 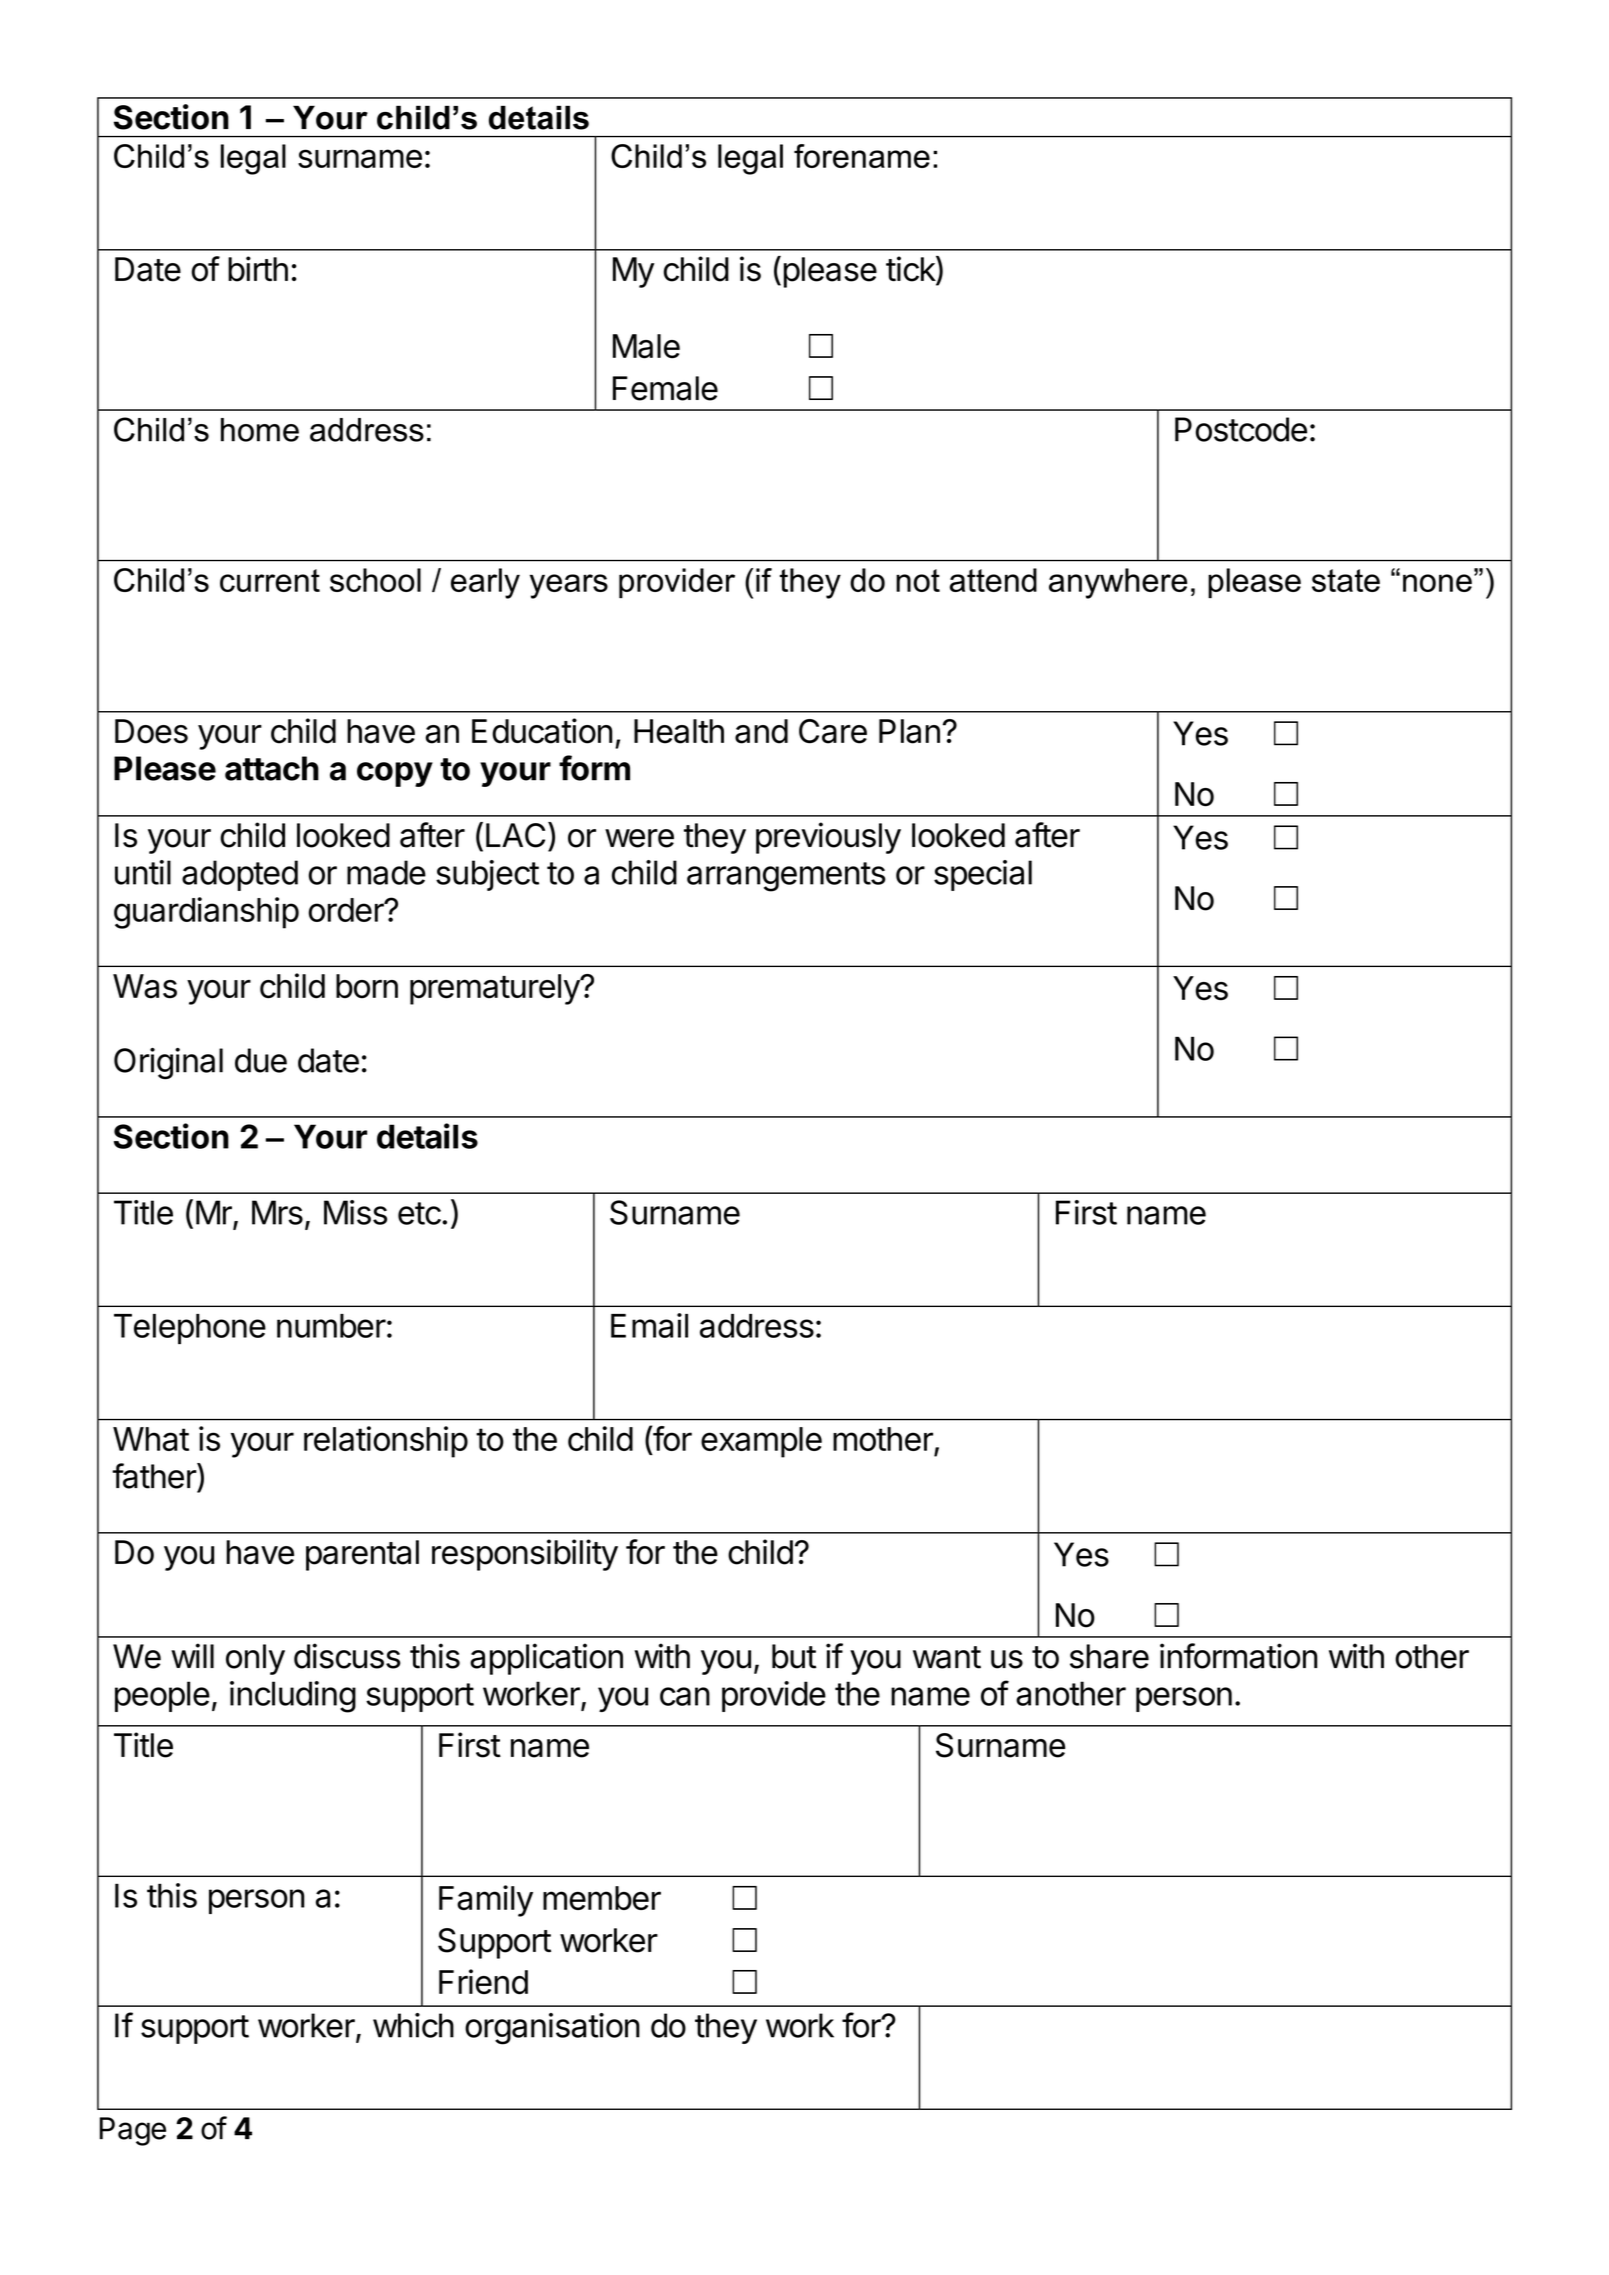 I want to click on arrangements, so click(x=786, y=877).
